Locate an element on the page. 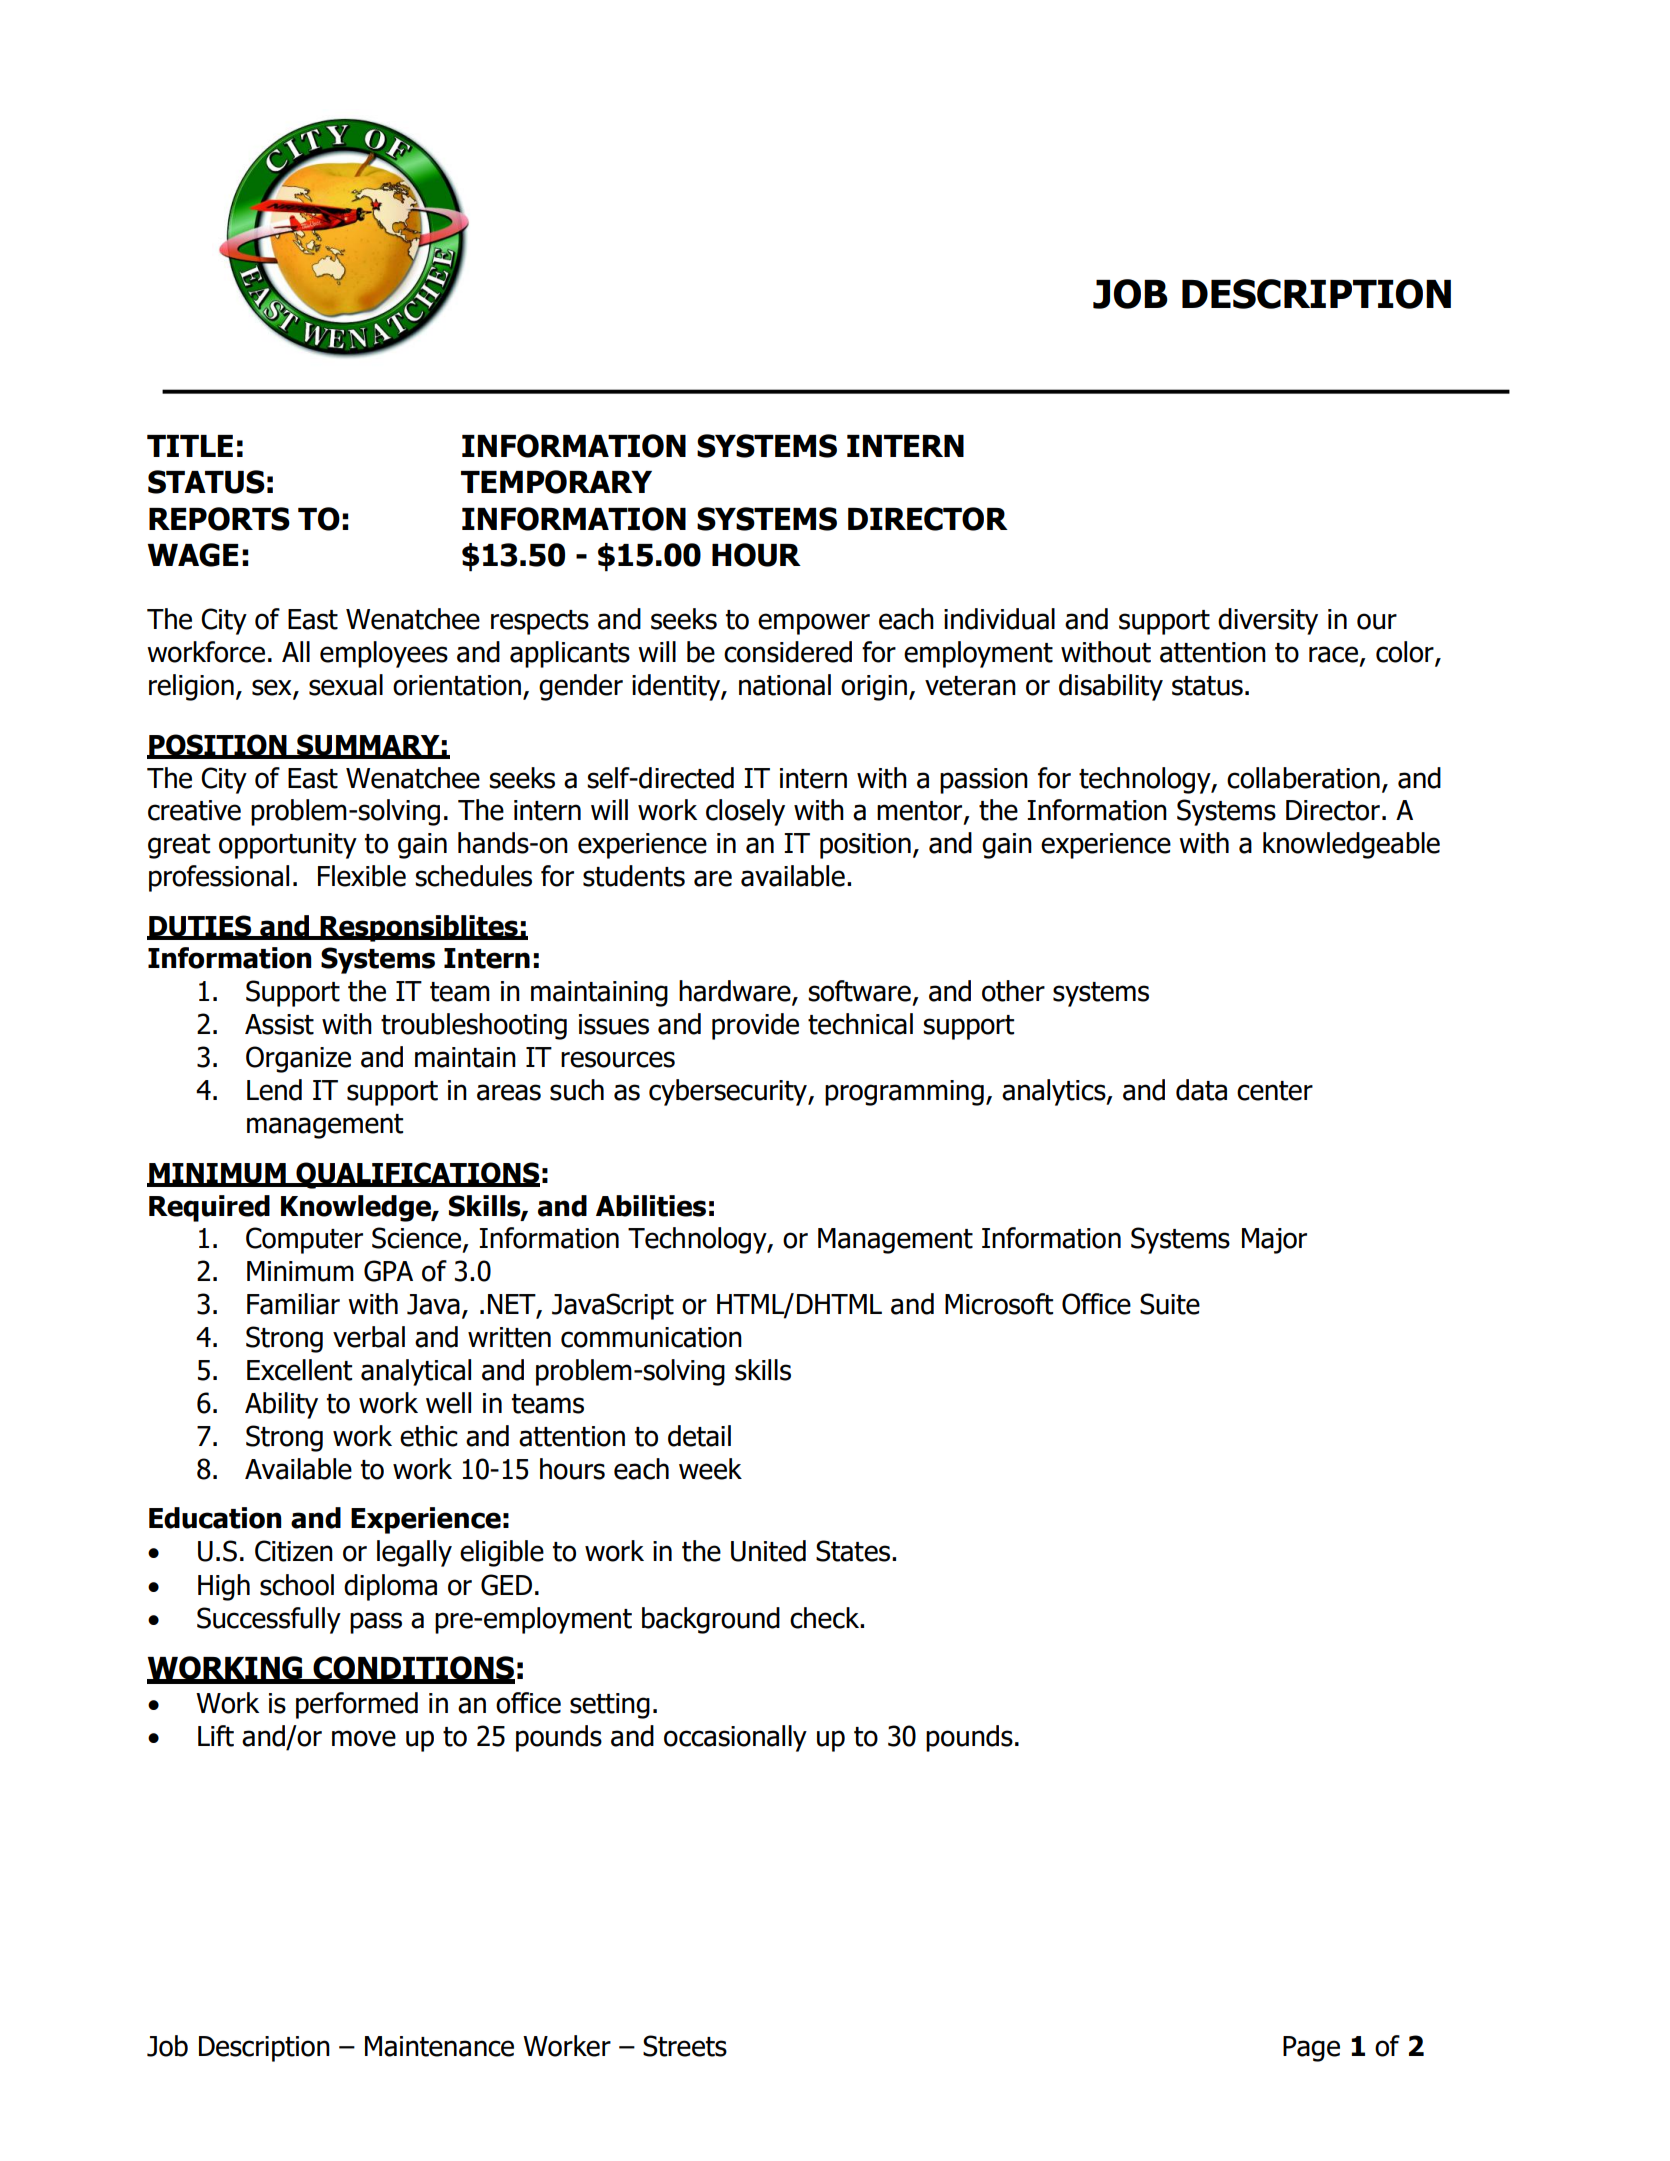  REPORTS is located at coordinates (219, 519).
